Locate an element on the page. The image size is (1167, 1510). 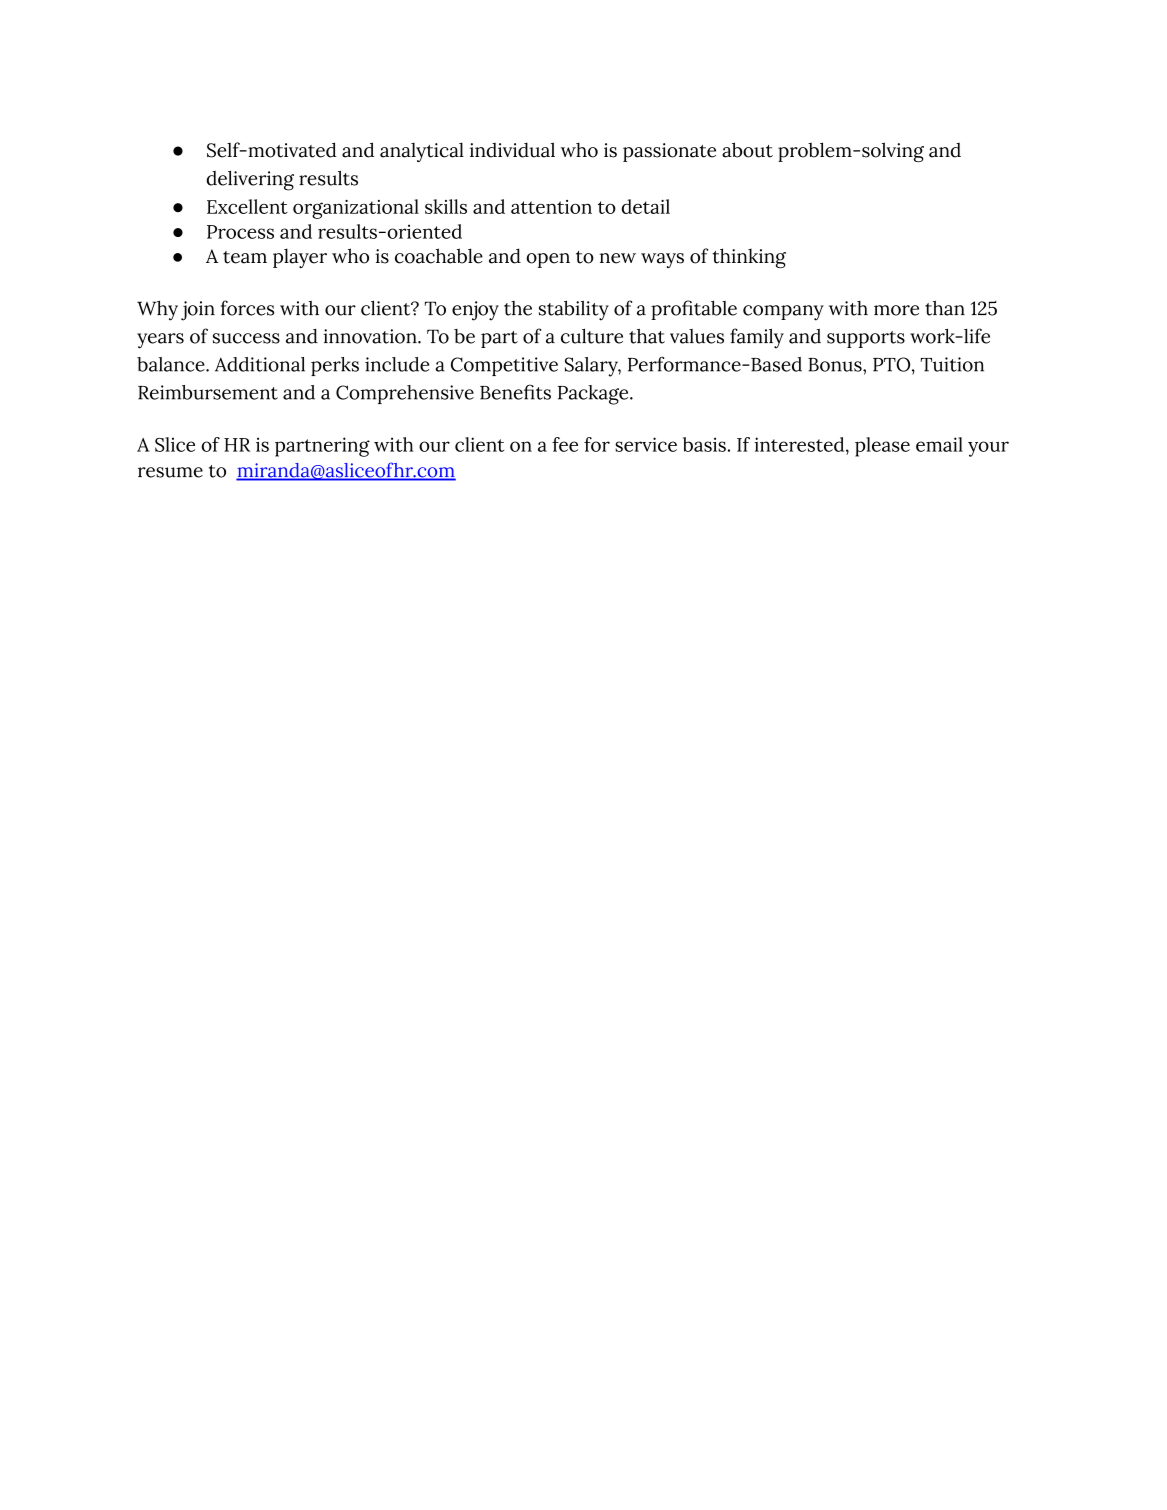
delivering is located at coordinates (250, 181).
